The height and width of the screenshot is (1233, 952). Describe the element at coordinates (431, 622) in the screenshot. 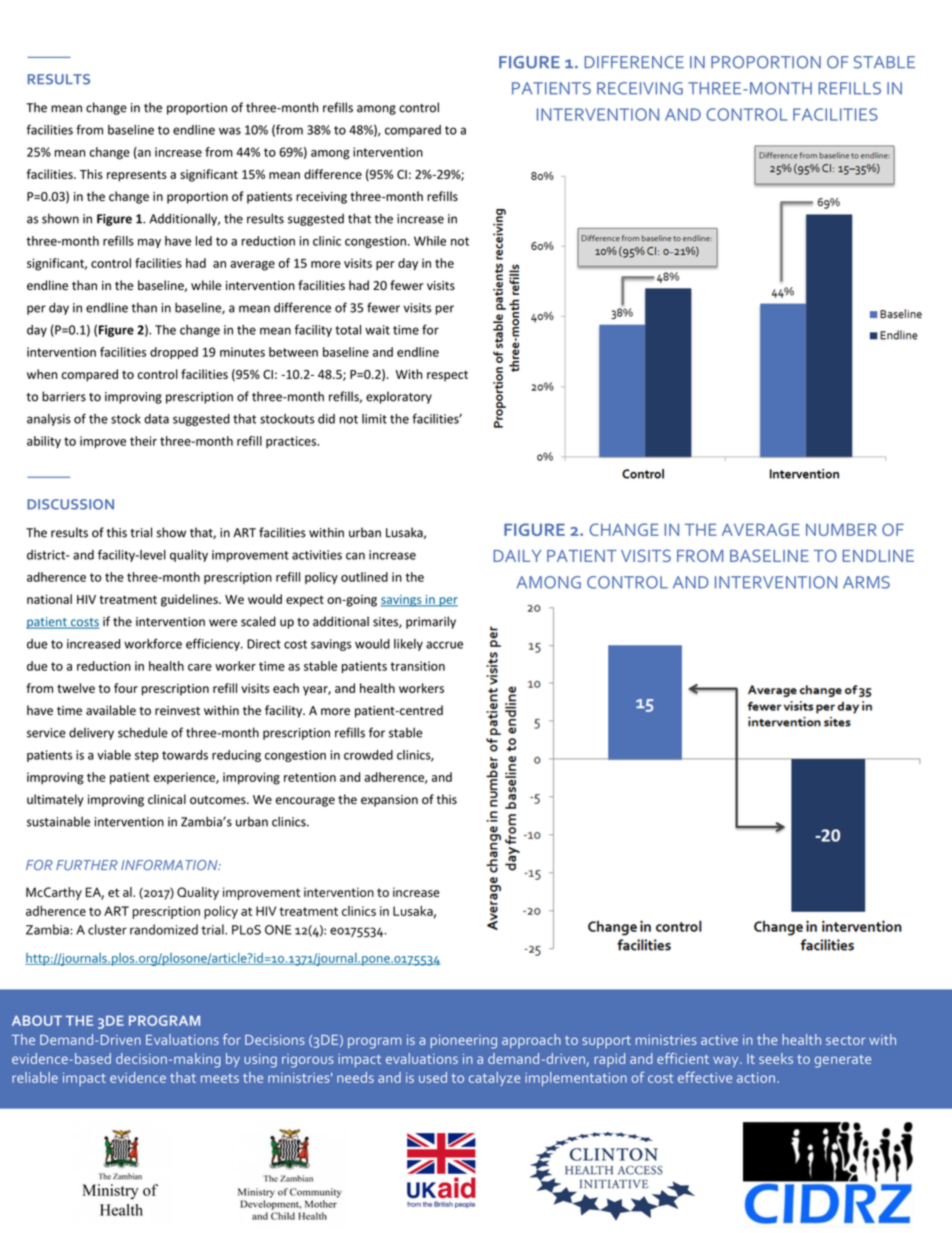

I see `primarily` at that location.
